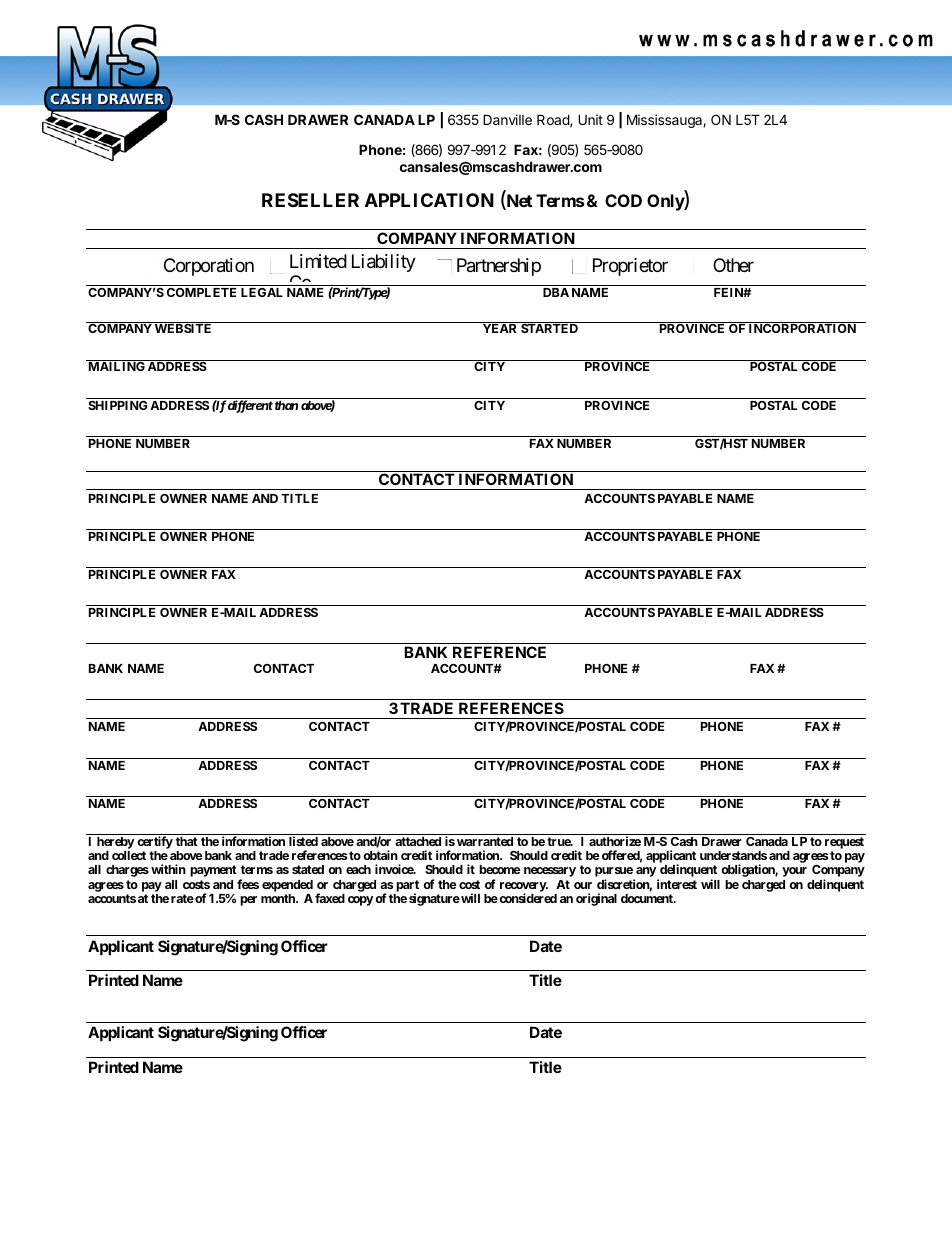 The width and height of the screenshot is (952, 1233). I want to click on APPLICATION, so click(429, 200).
